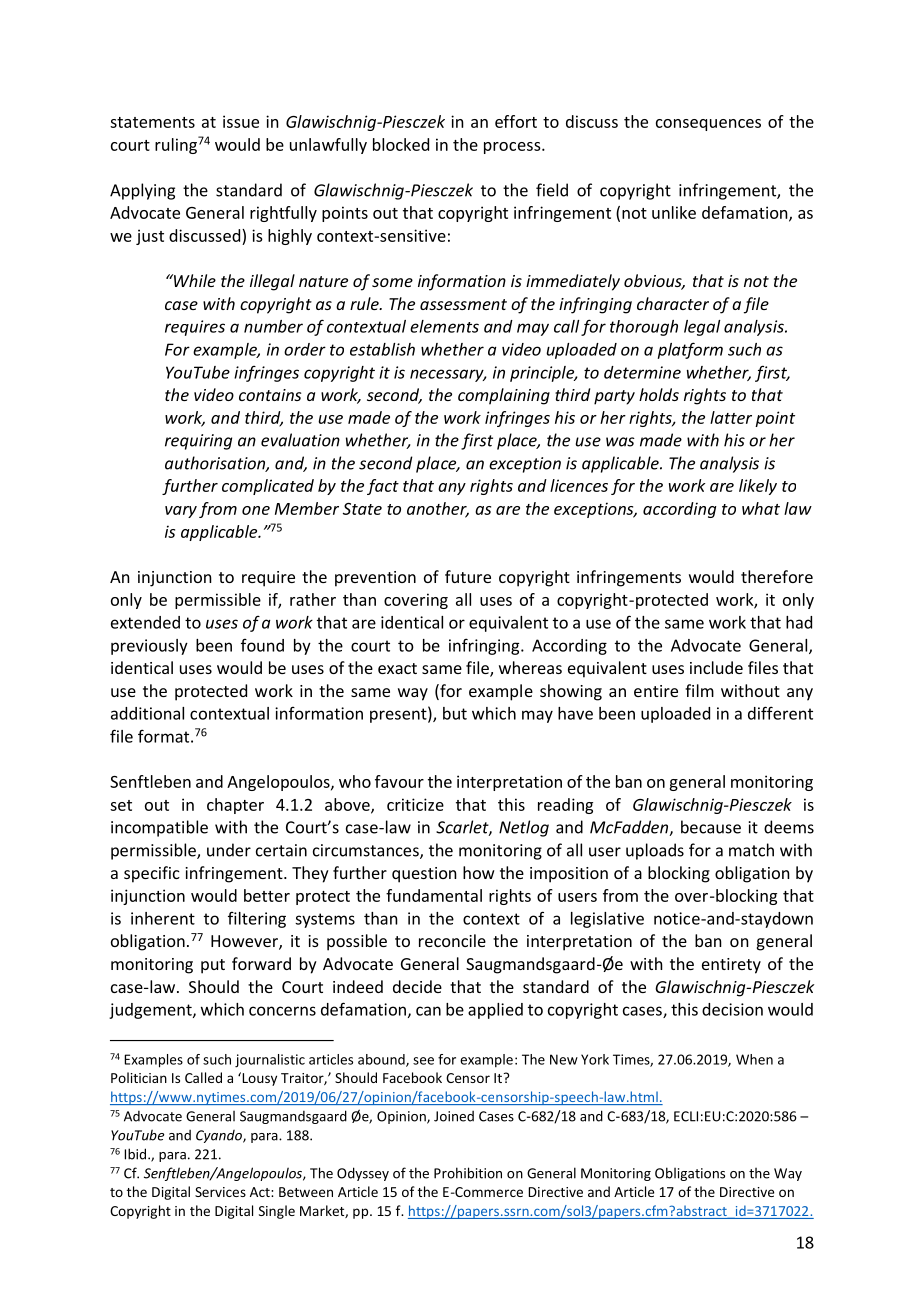 Image resolution: width=924 pixels, height=1308 pixels. I want to click on issue, so click(241, 121).
